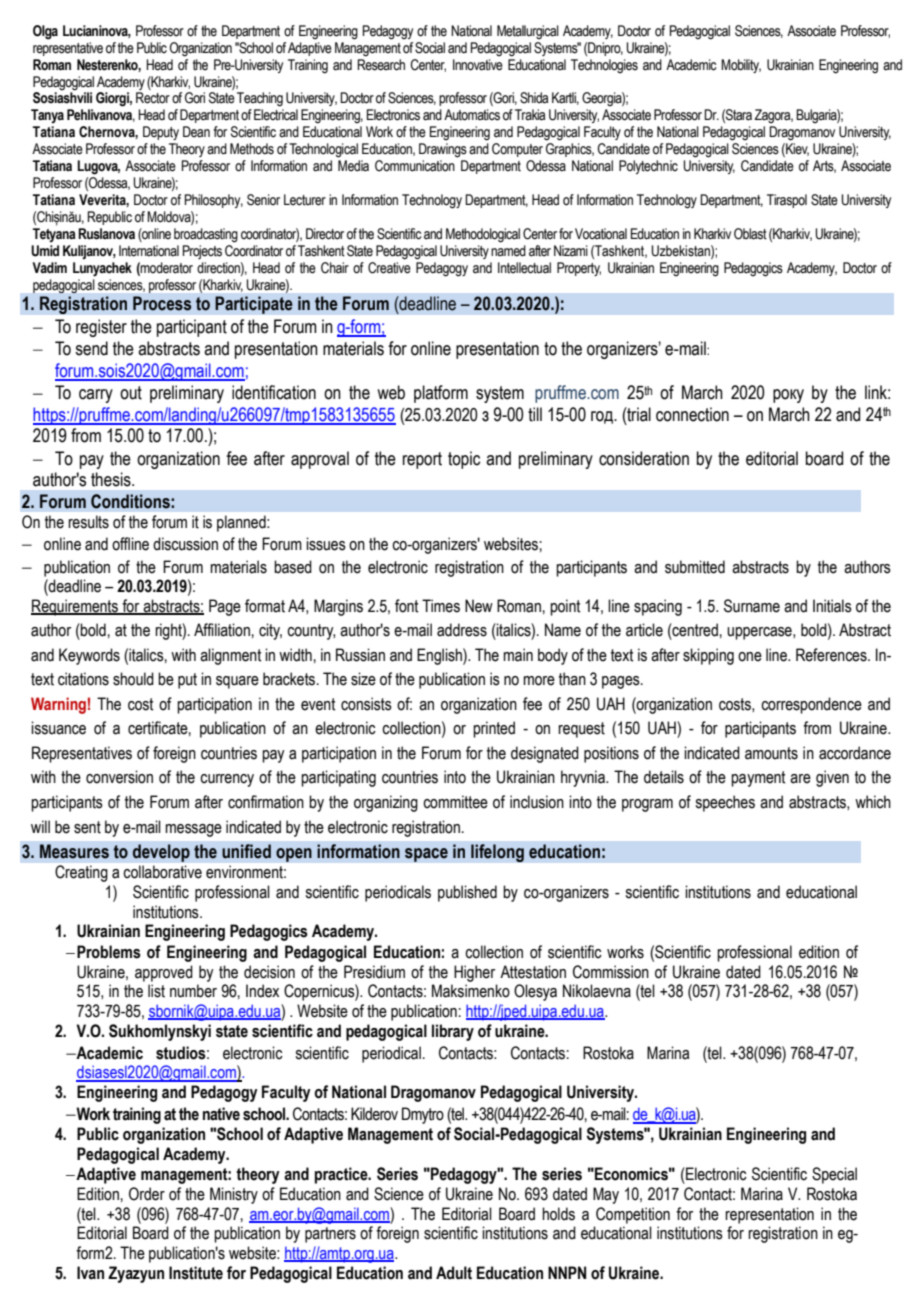 The width and height of the screenshot is (924, 1308). What do you see at coordinates (119, 777) in the screenshot?
I see `conversion` at bounding box center [119, 777].
